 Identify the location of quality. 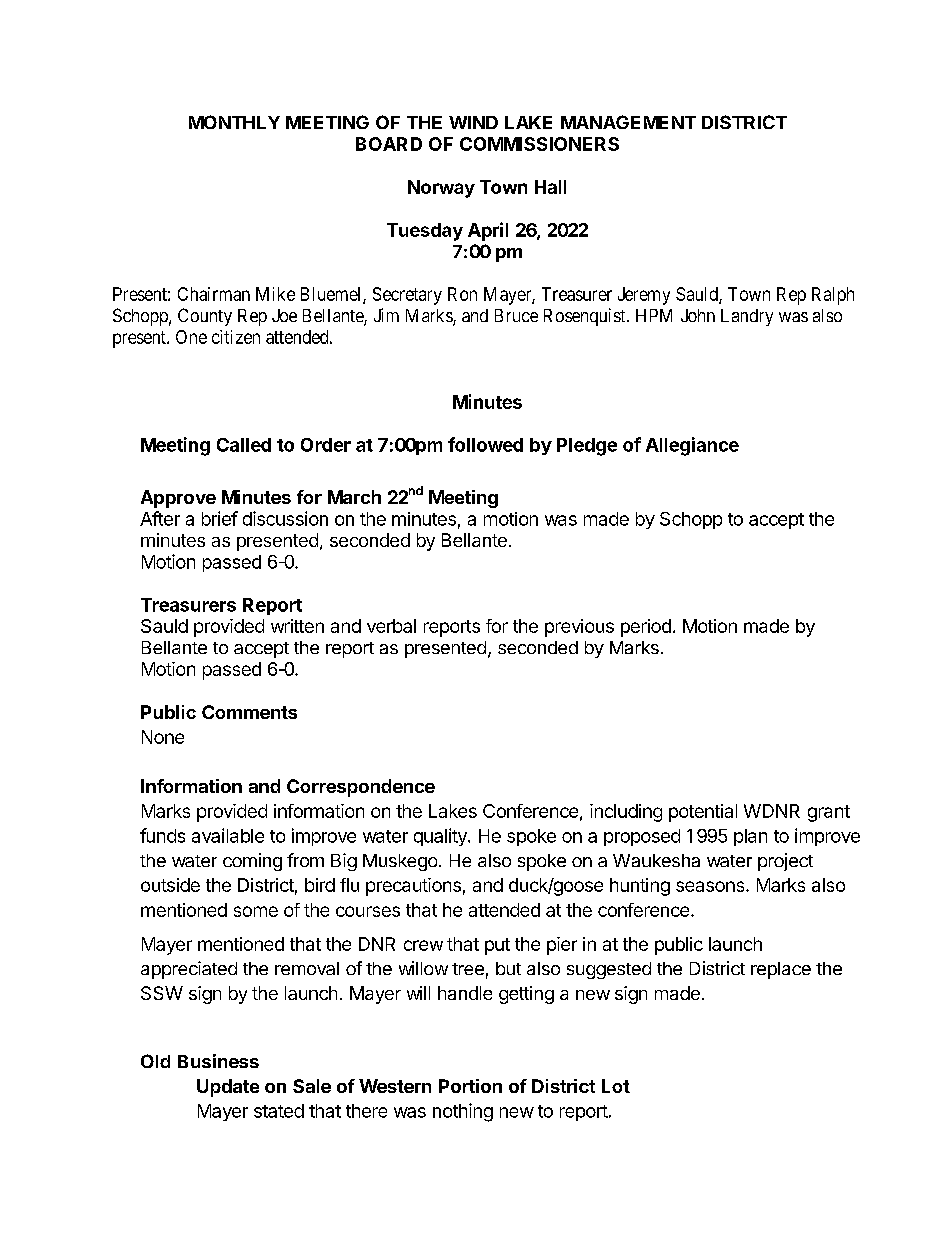
(441, 837).
